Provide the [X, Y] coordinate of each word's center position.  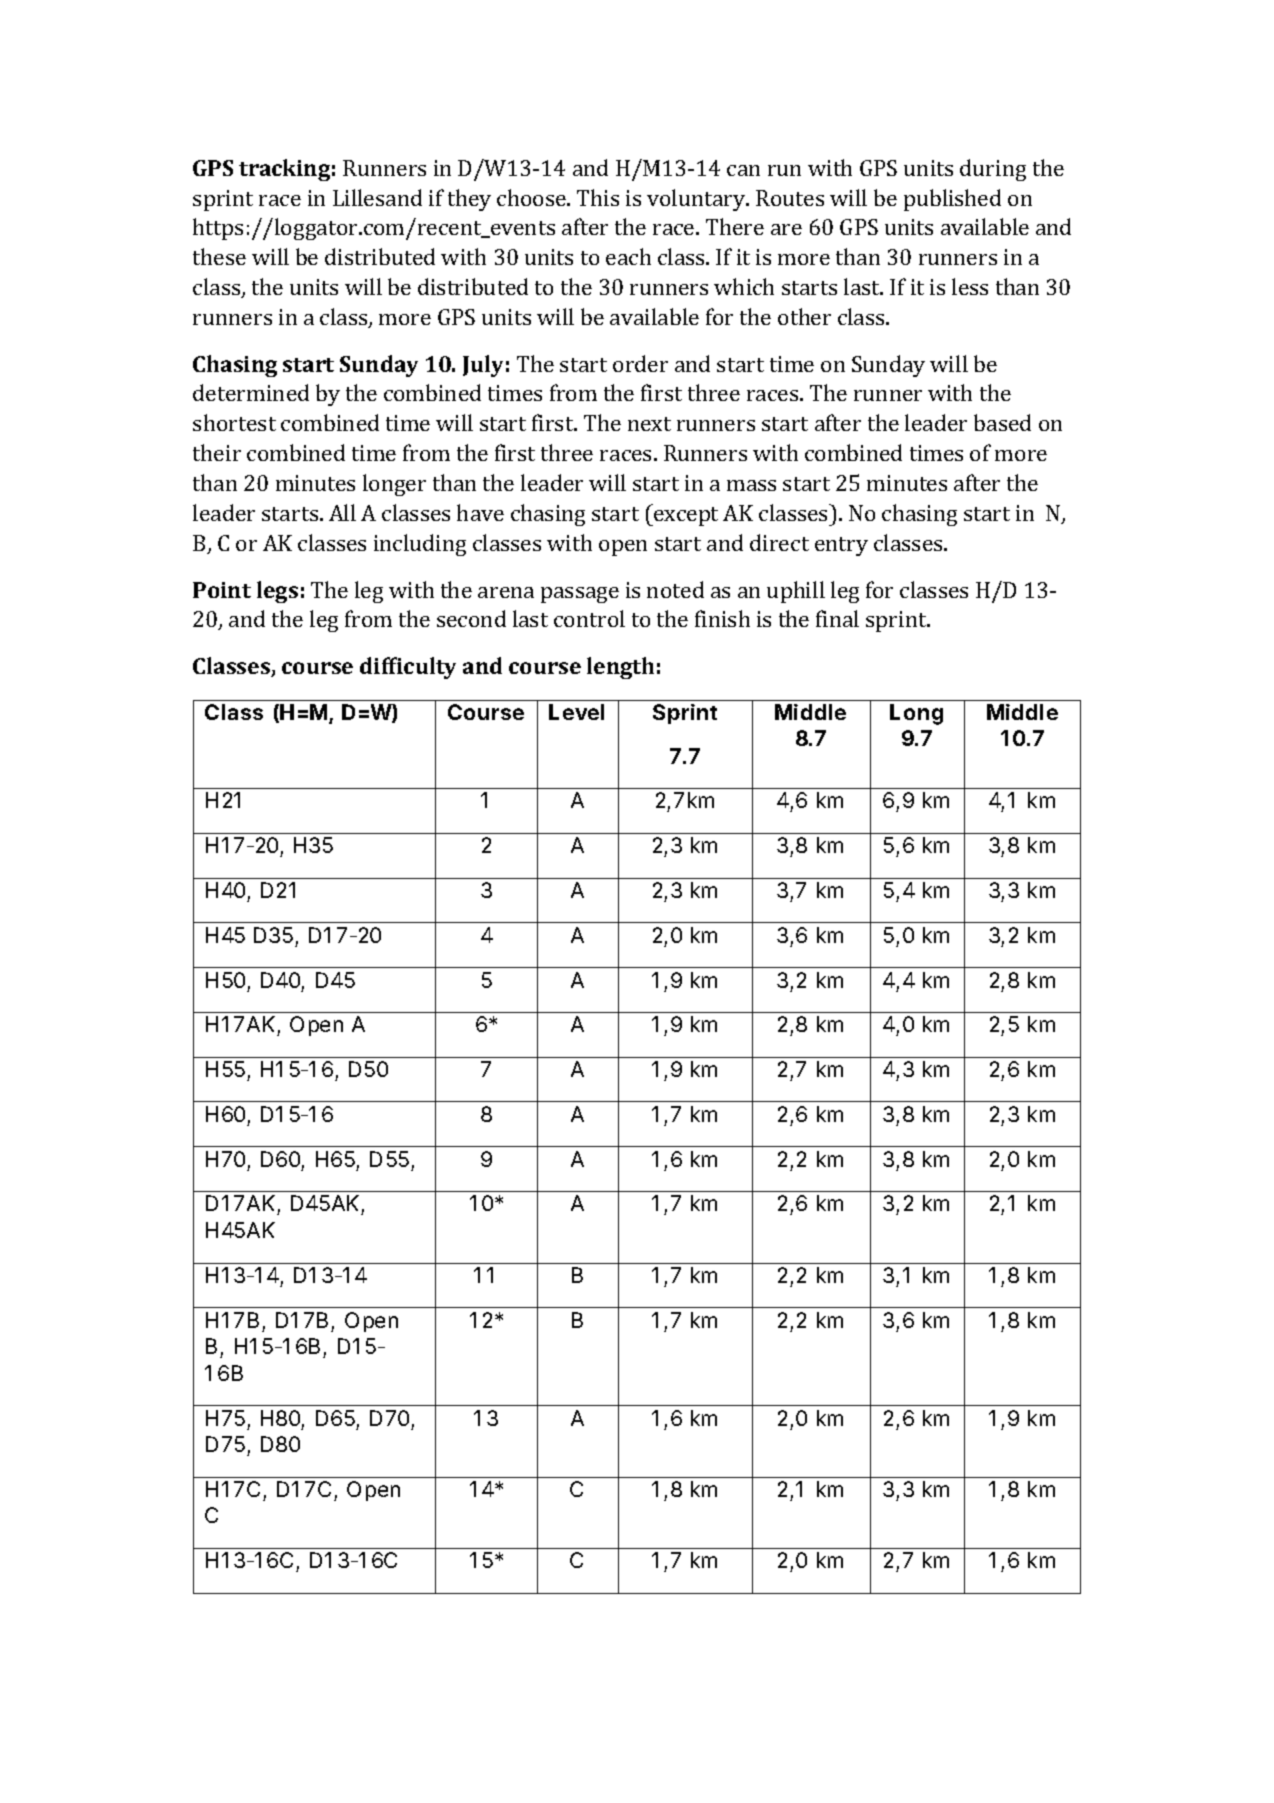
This [598, 197]
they [469, 200]
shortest [234, 422]
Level [576, 712]
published [952, 200]
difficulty [408, 668]
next [649, 424]
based [1002, 422]
